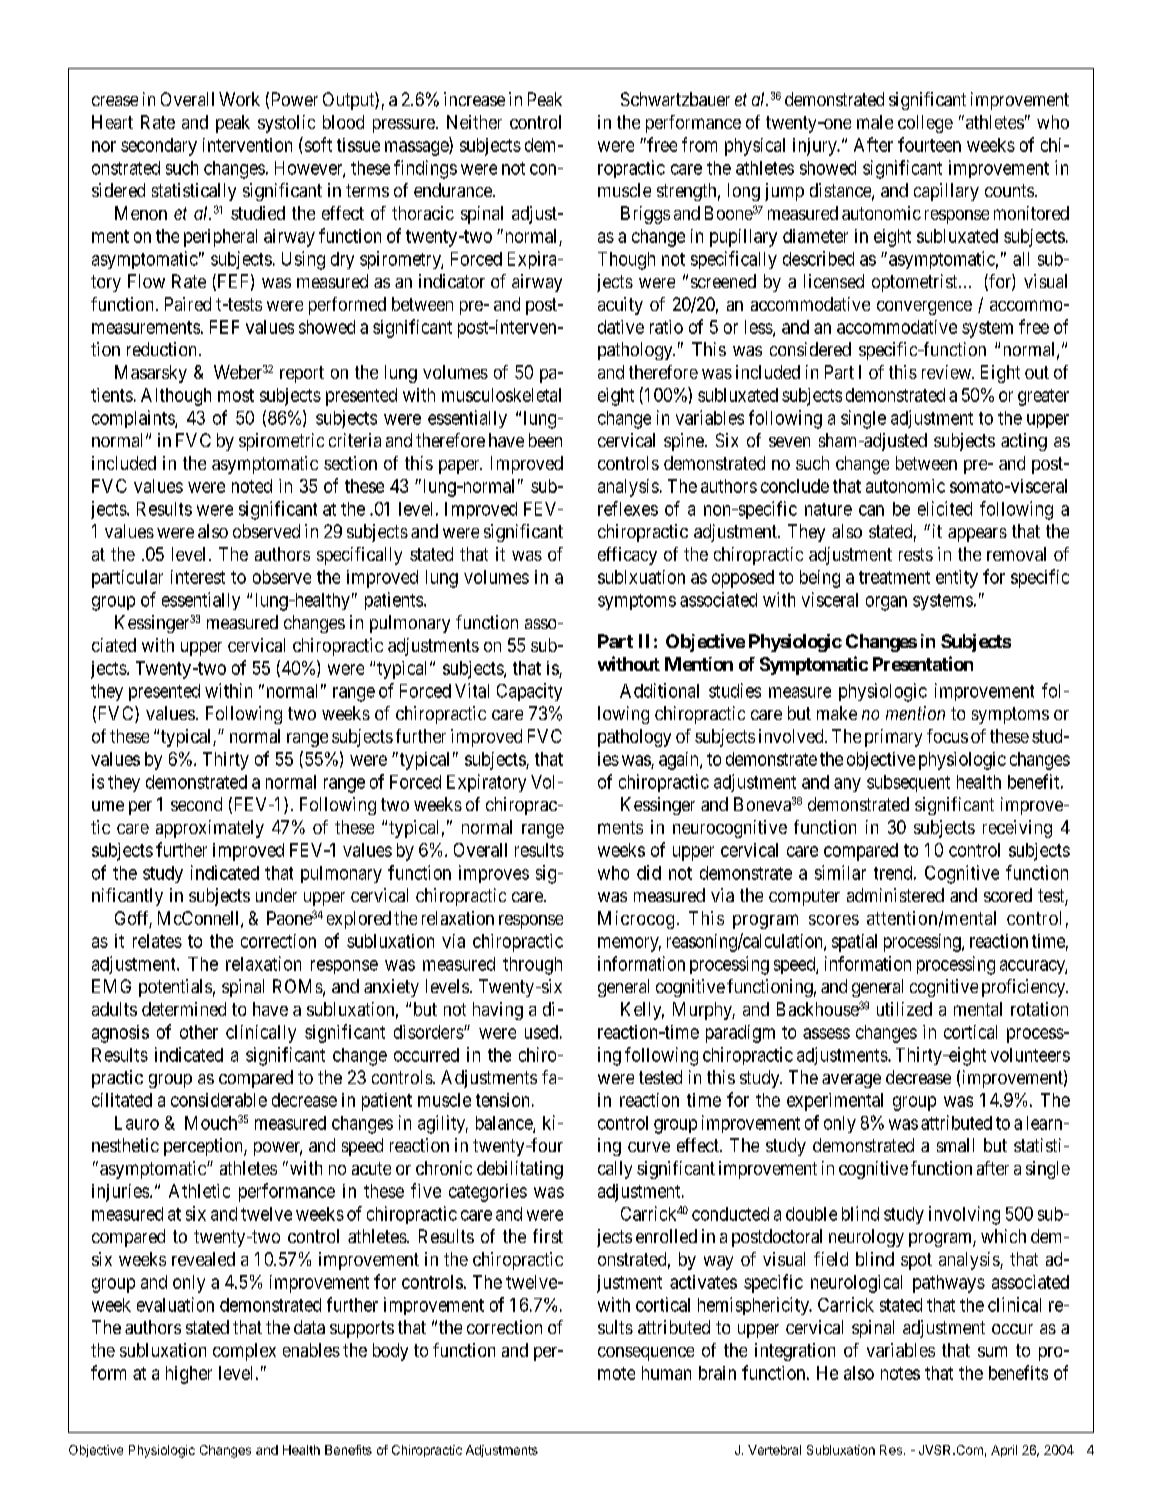 The image size is (1160, 1501). I want to click on college, so click(925, 124).
